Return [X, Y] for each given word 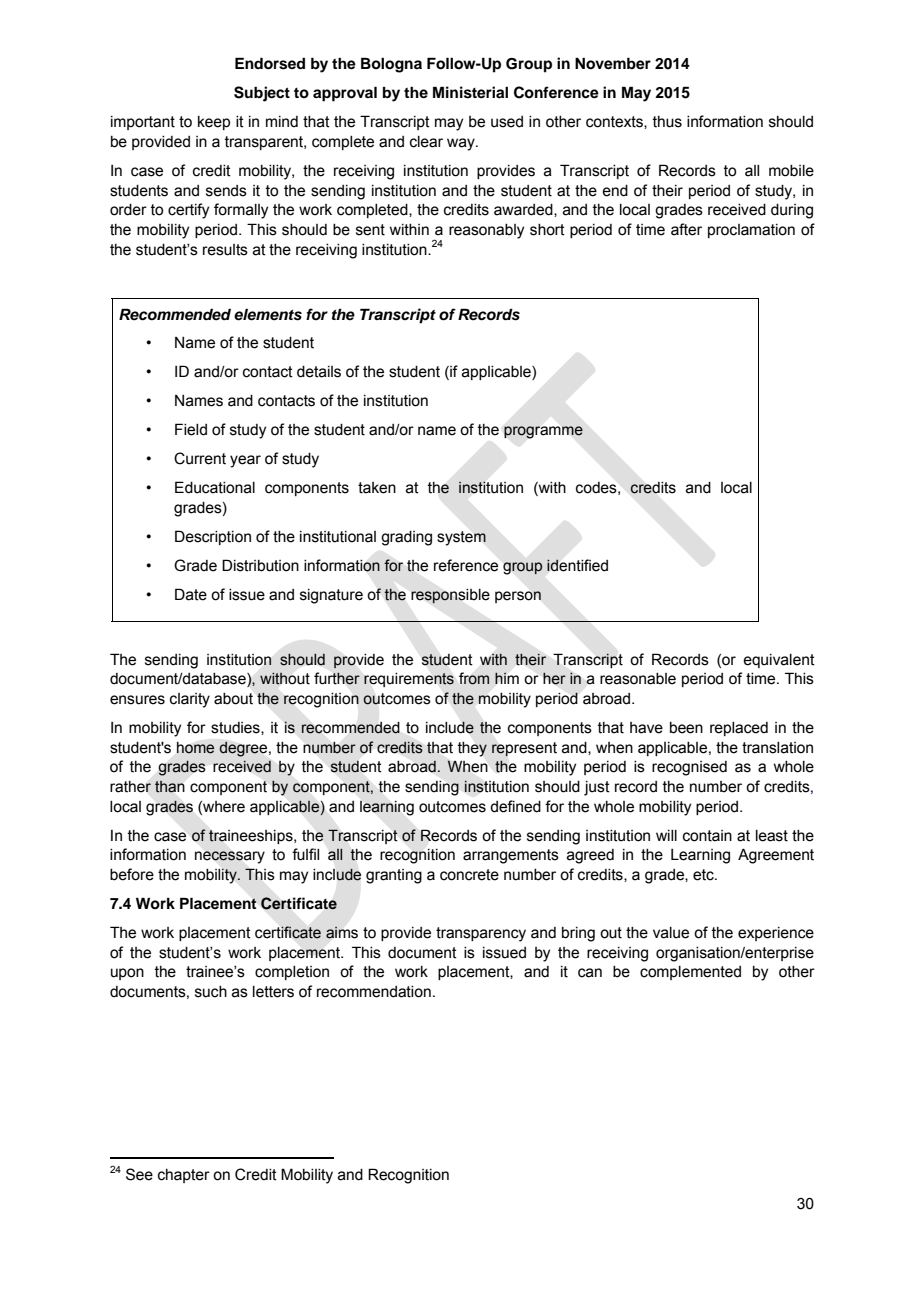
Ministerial [470, 92]
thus [667, 122]
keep [214, 123]
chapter [184, 1176]
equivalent [779, 661]
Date [191, 594]
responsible [450, 596]
